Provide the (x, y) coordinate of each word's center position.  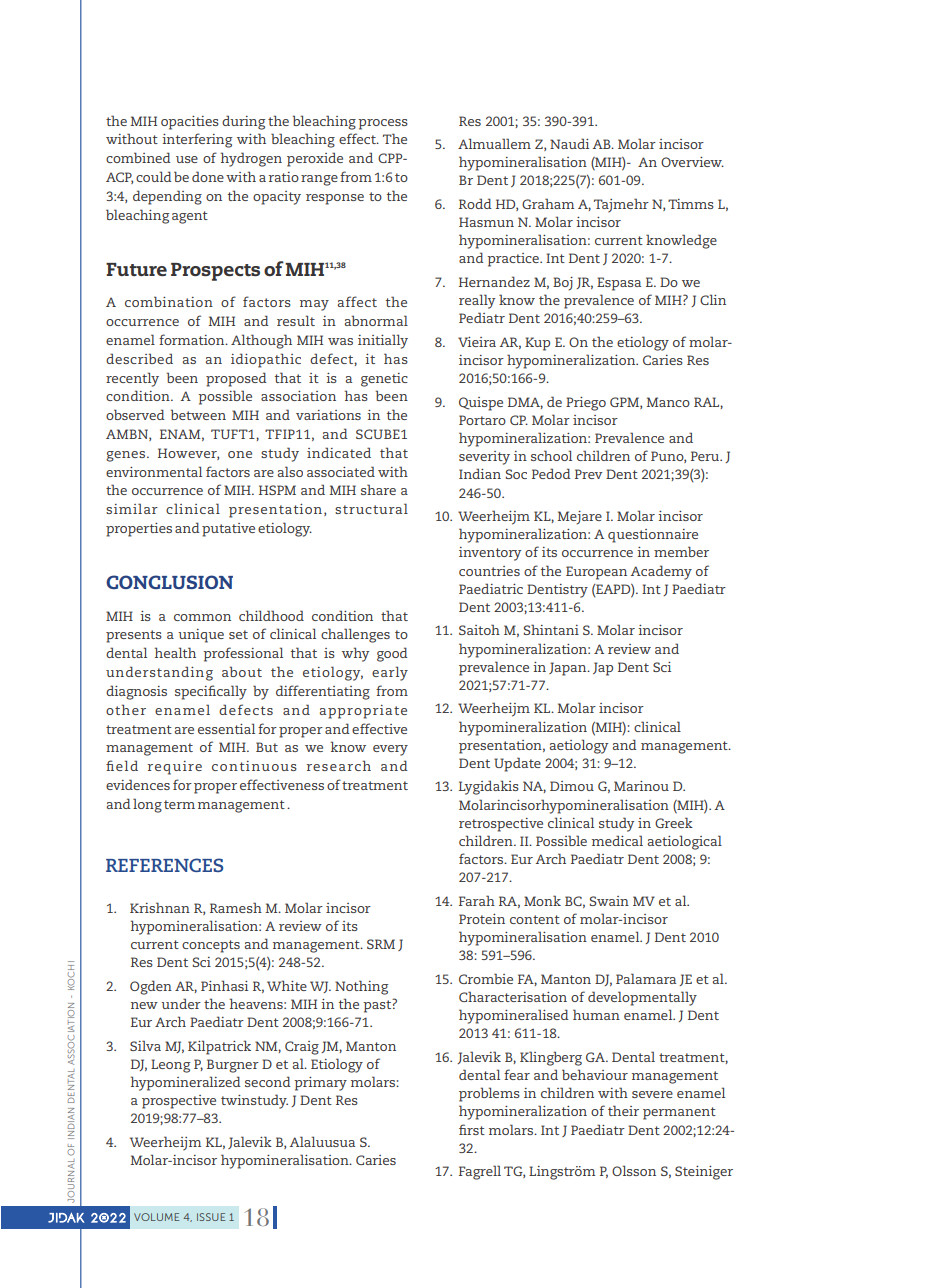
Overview (692, 162)
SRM (381, 944)
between (198, 414)
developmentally (642, 998)
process (383, 124)
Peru (706, 456)
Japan (569, 669)
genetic (384, 380)
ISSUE (211, 1217)
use (187, 159)
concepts (211, 946)
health (175, 652)
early (390, 673)
